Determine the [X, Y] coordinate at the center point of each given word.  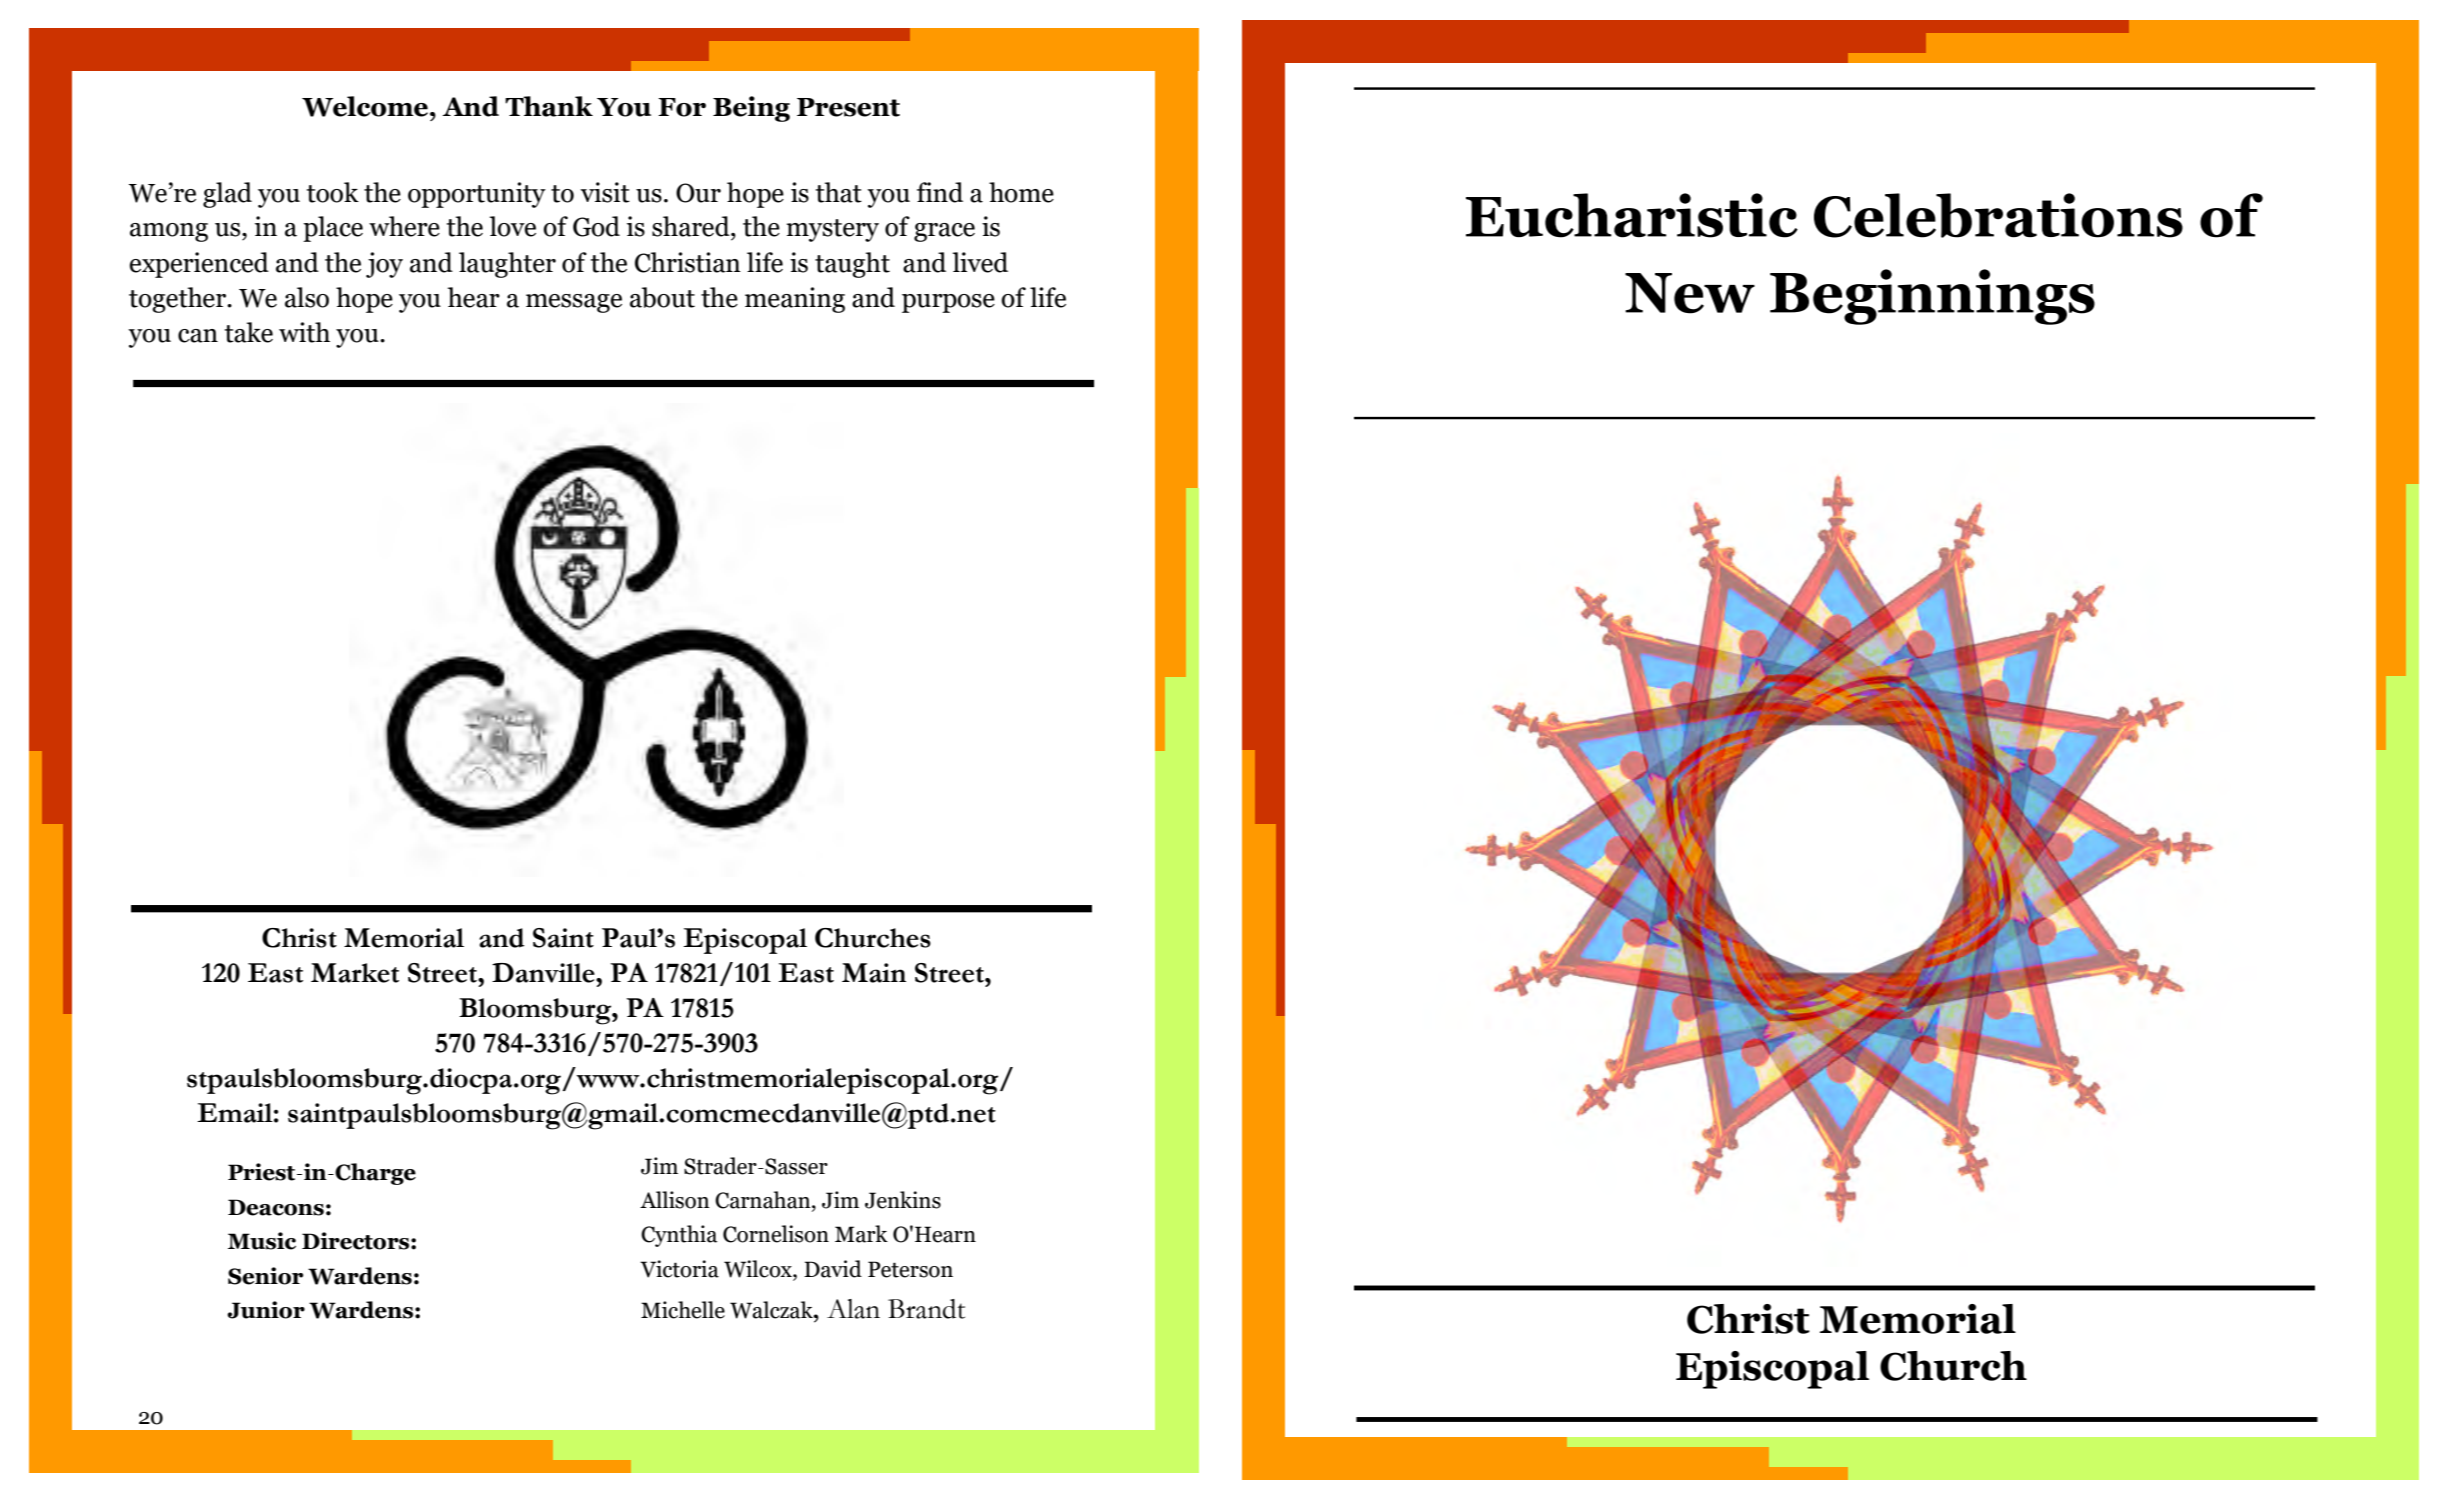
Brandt [926, 1309]
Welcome [365, 106]
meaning [795, 300]
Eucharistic [1632, 215]
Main [874, 973]
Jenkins [903, 1200]
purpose [948, 303]
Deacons [276, 1207]
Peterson [910, 1269]
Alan [853, 1309]
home [1021, 192]
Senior [265, 1276]
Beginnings [1932, 297]
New [1690, 293]
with [304, 332]
